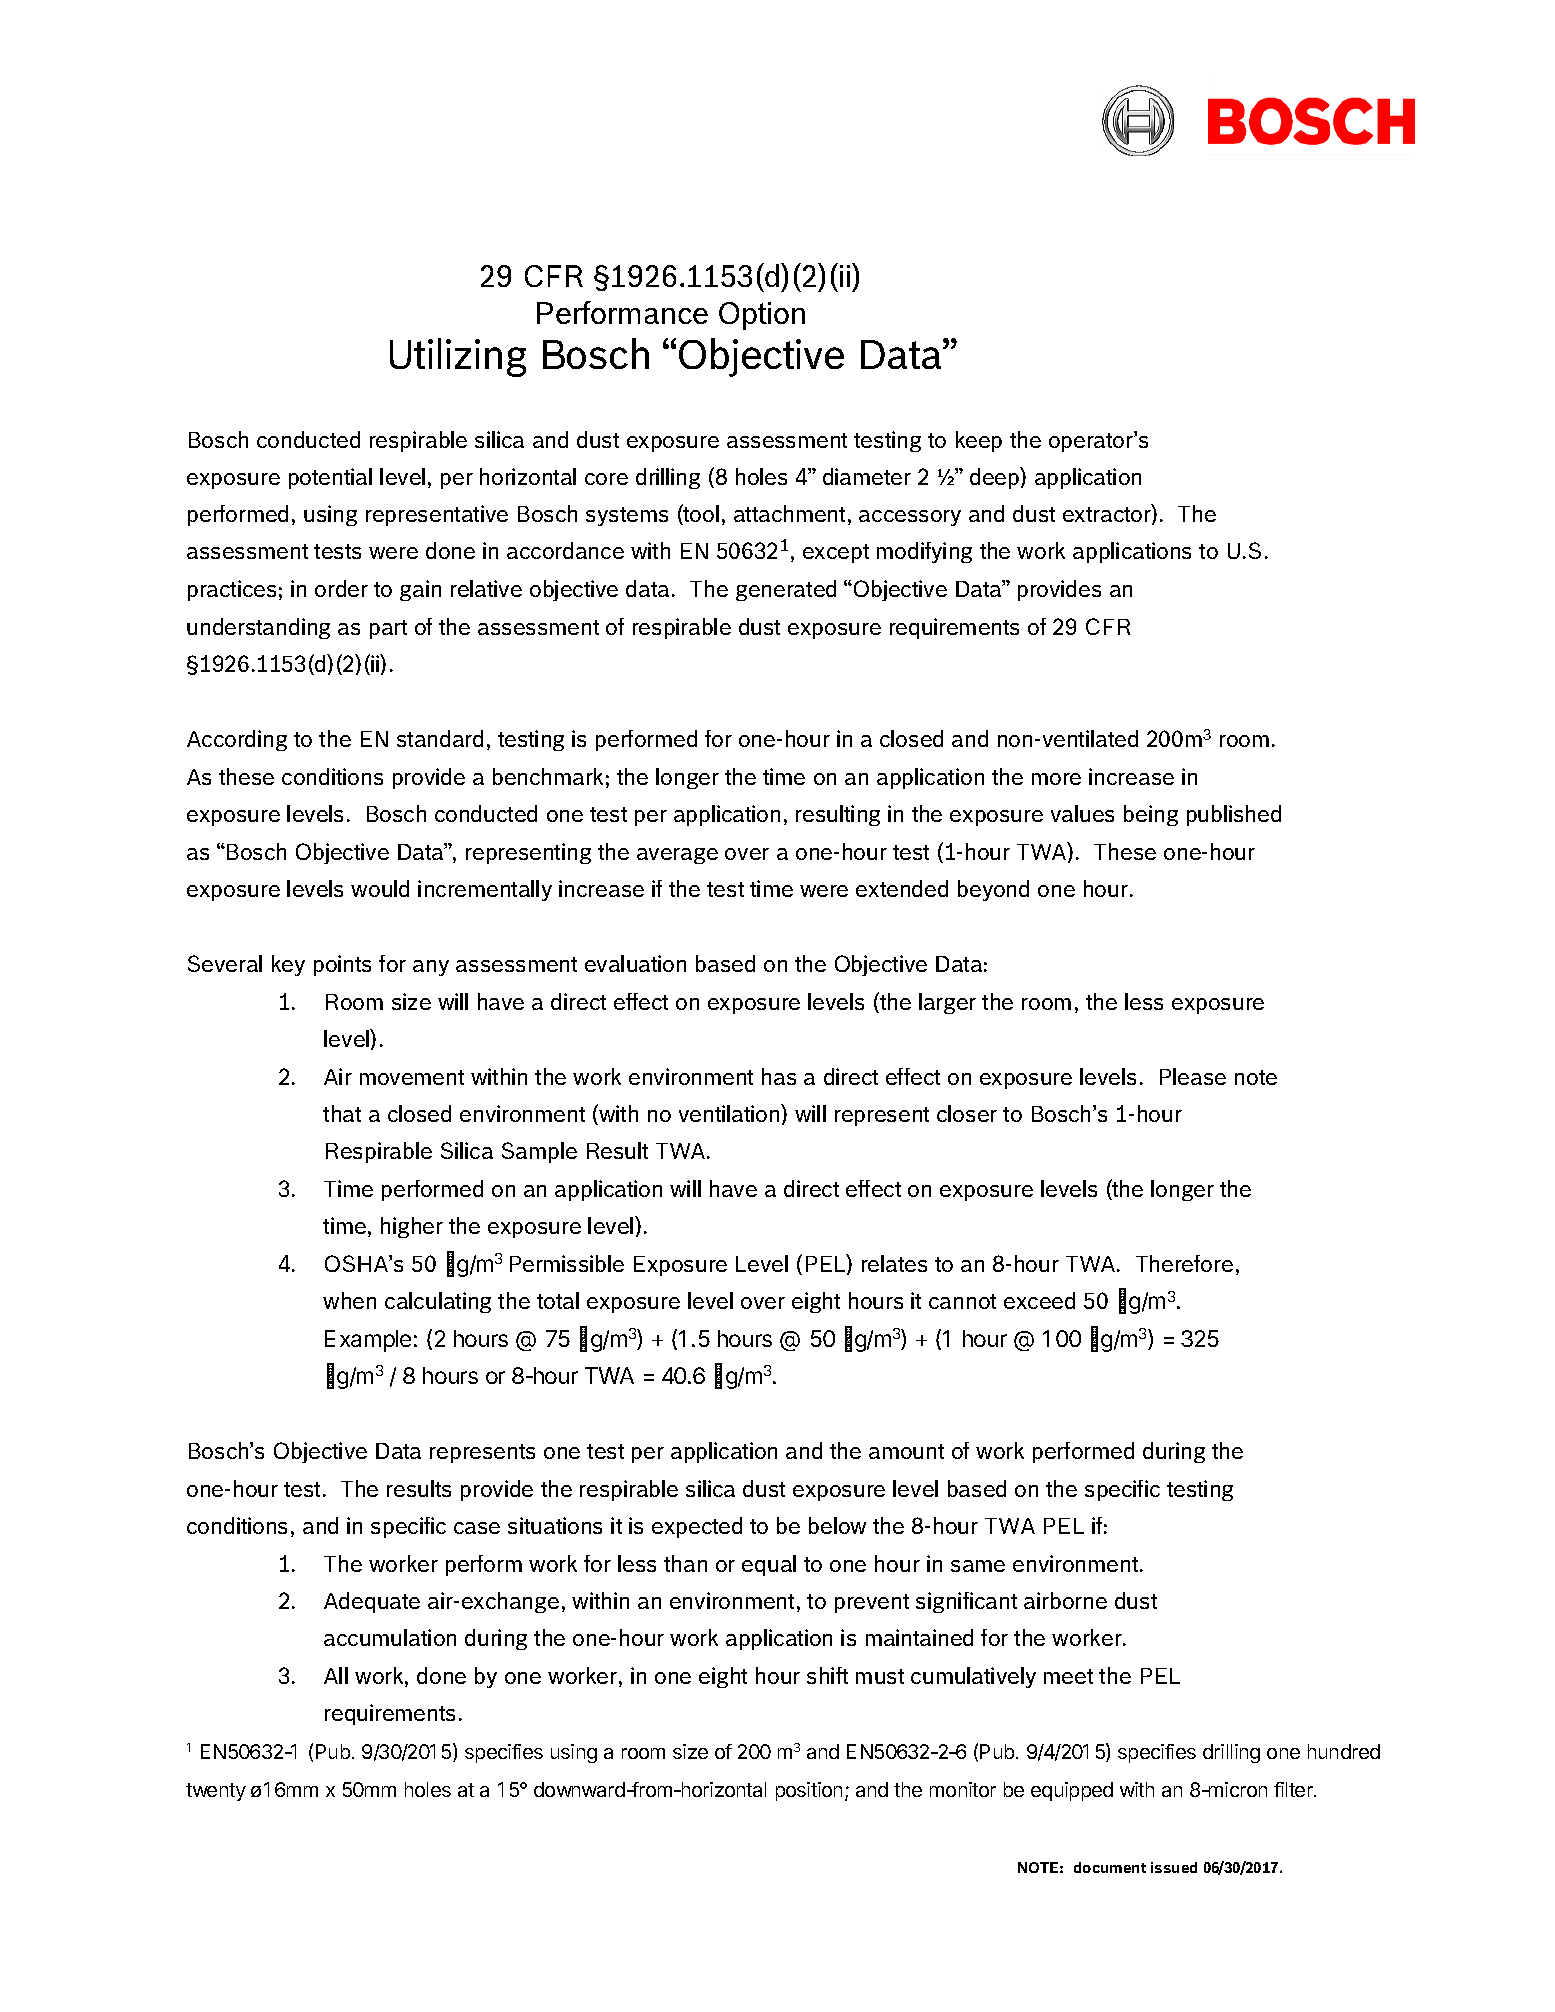  Describe the element at coordinates (762, 316) in the image. I see `Option` at that location.
